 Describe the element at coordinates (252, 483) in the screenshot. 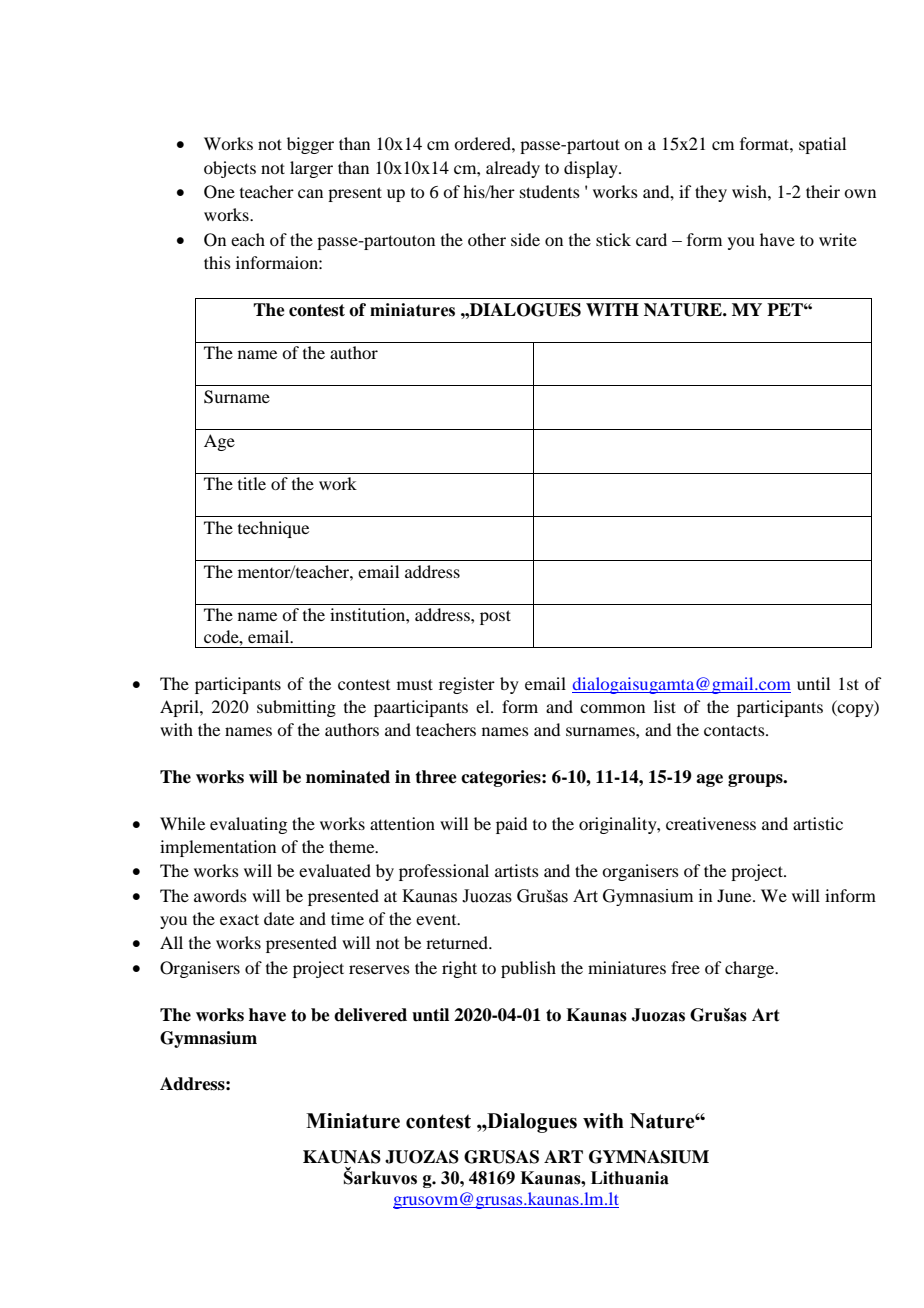

I see `title` at that location.
